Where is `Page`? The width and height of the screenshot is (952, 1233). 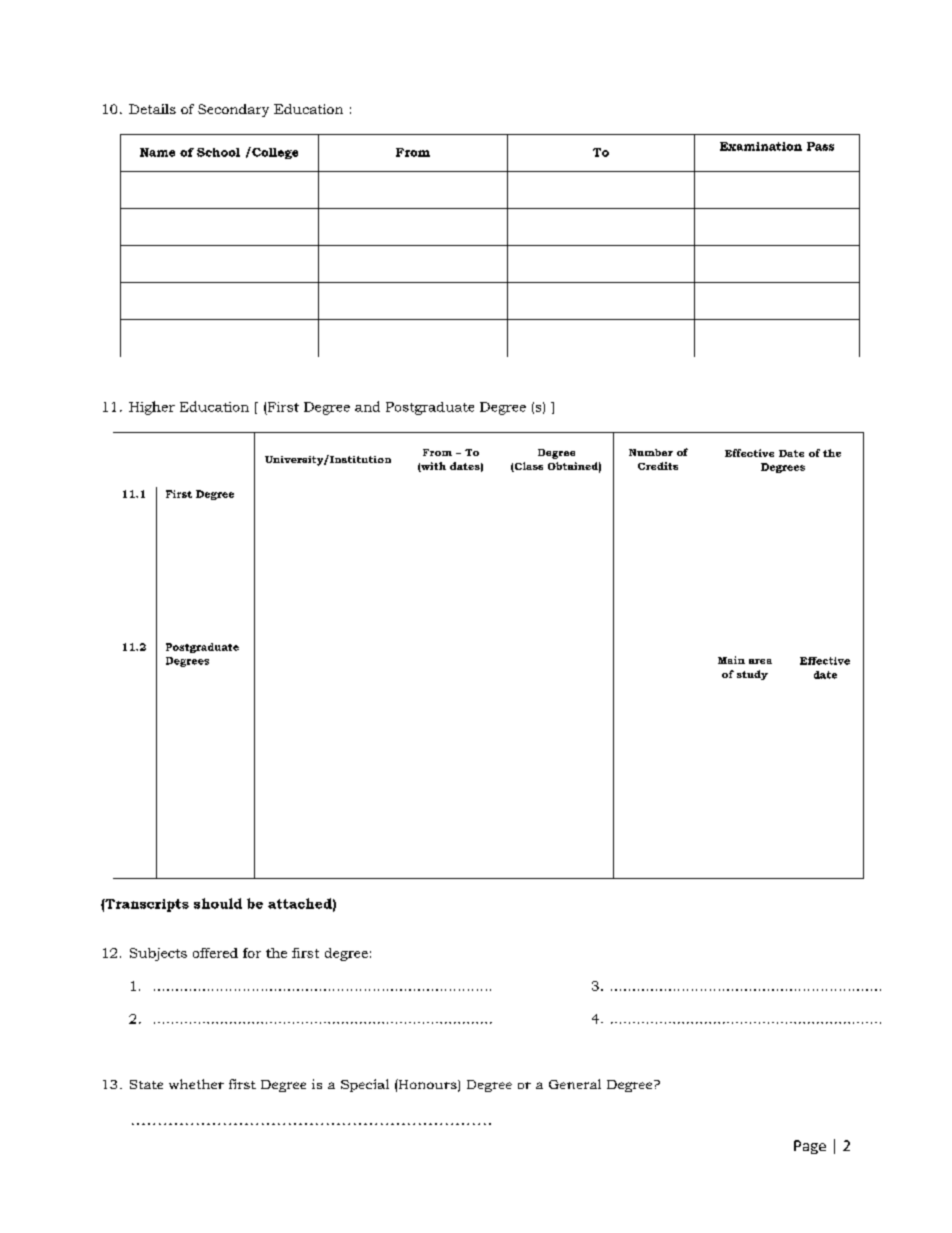
Page is located at coordinates (810, 1147).
